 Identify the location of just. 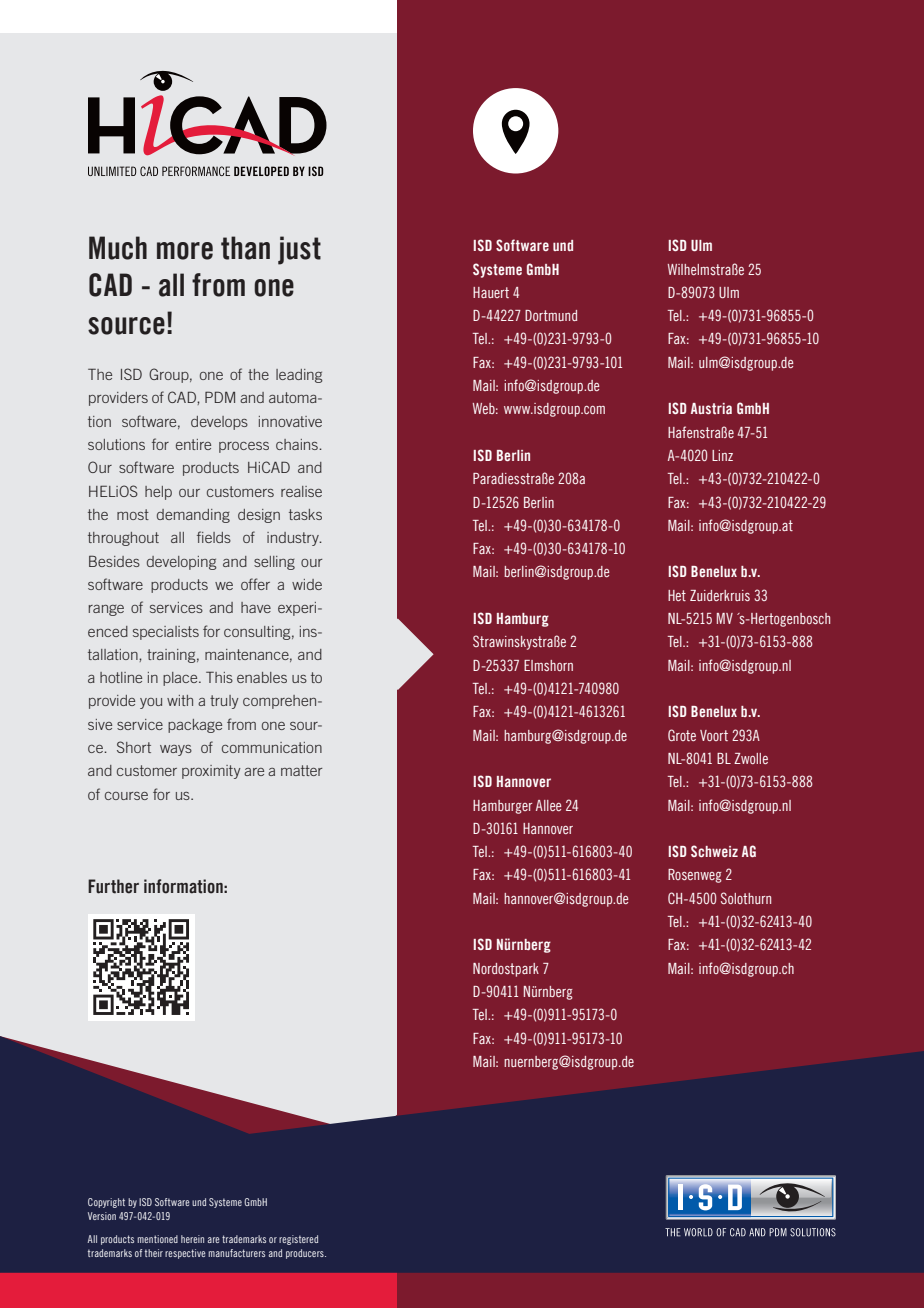
(299, 250).
